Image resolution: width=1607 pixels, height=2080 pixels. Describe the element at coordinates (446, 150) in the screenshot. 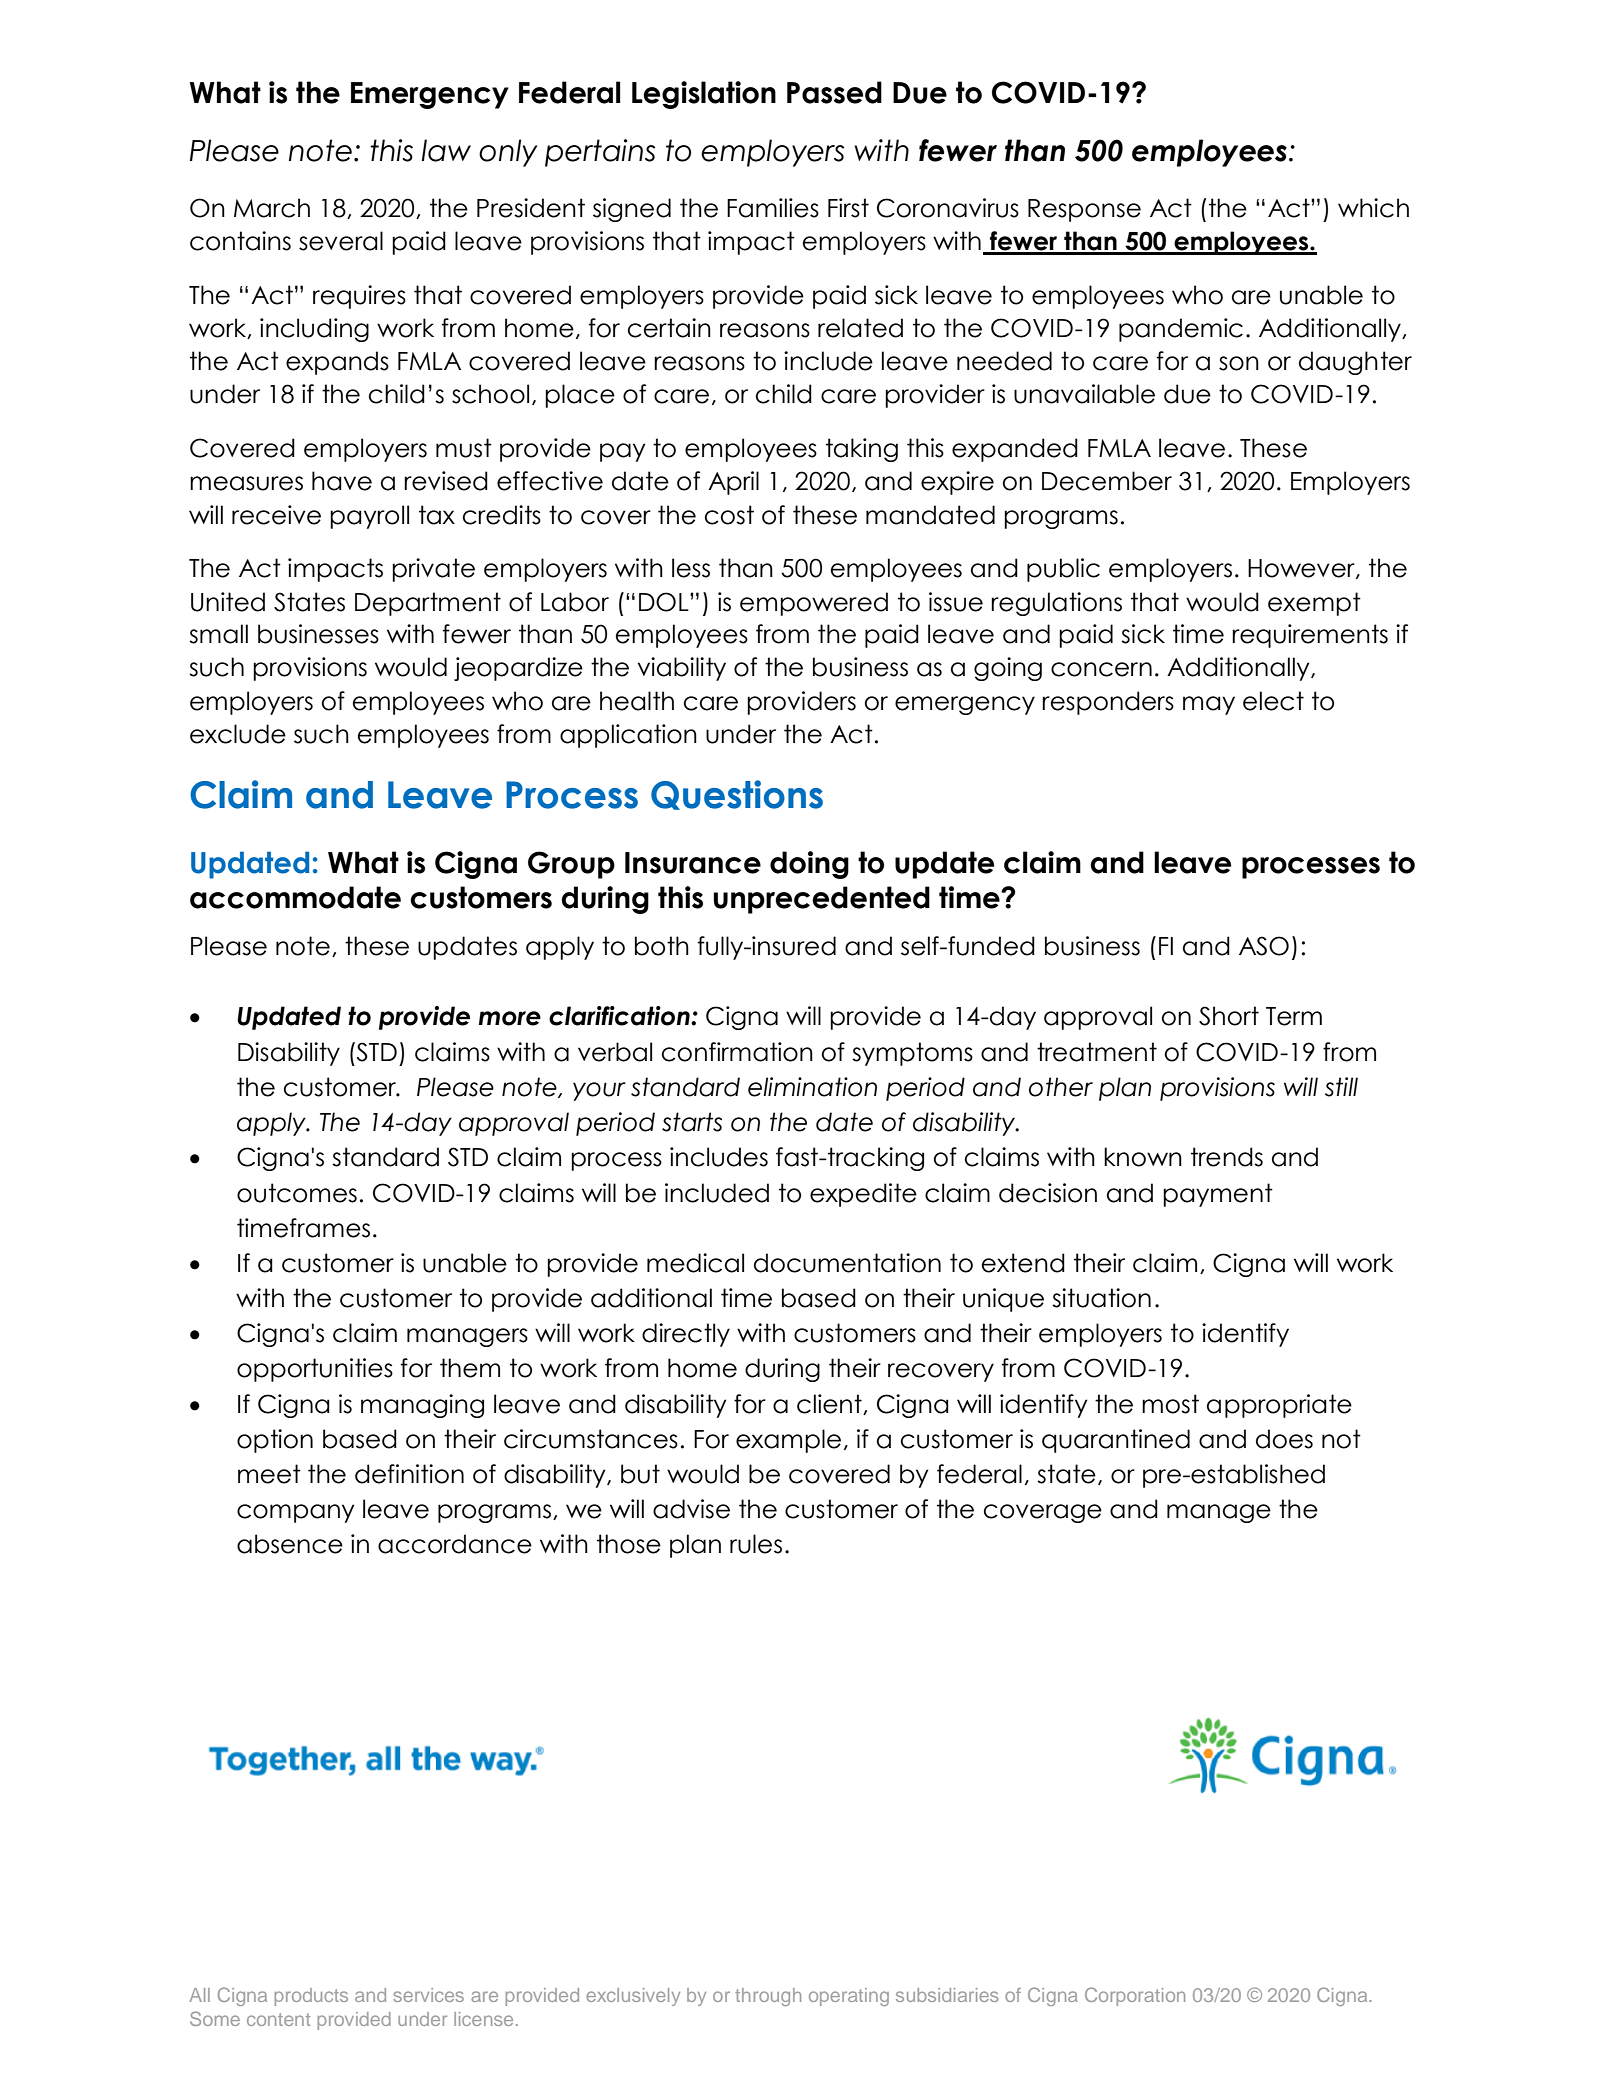

I see `law` at that location.
